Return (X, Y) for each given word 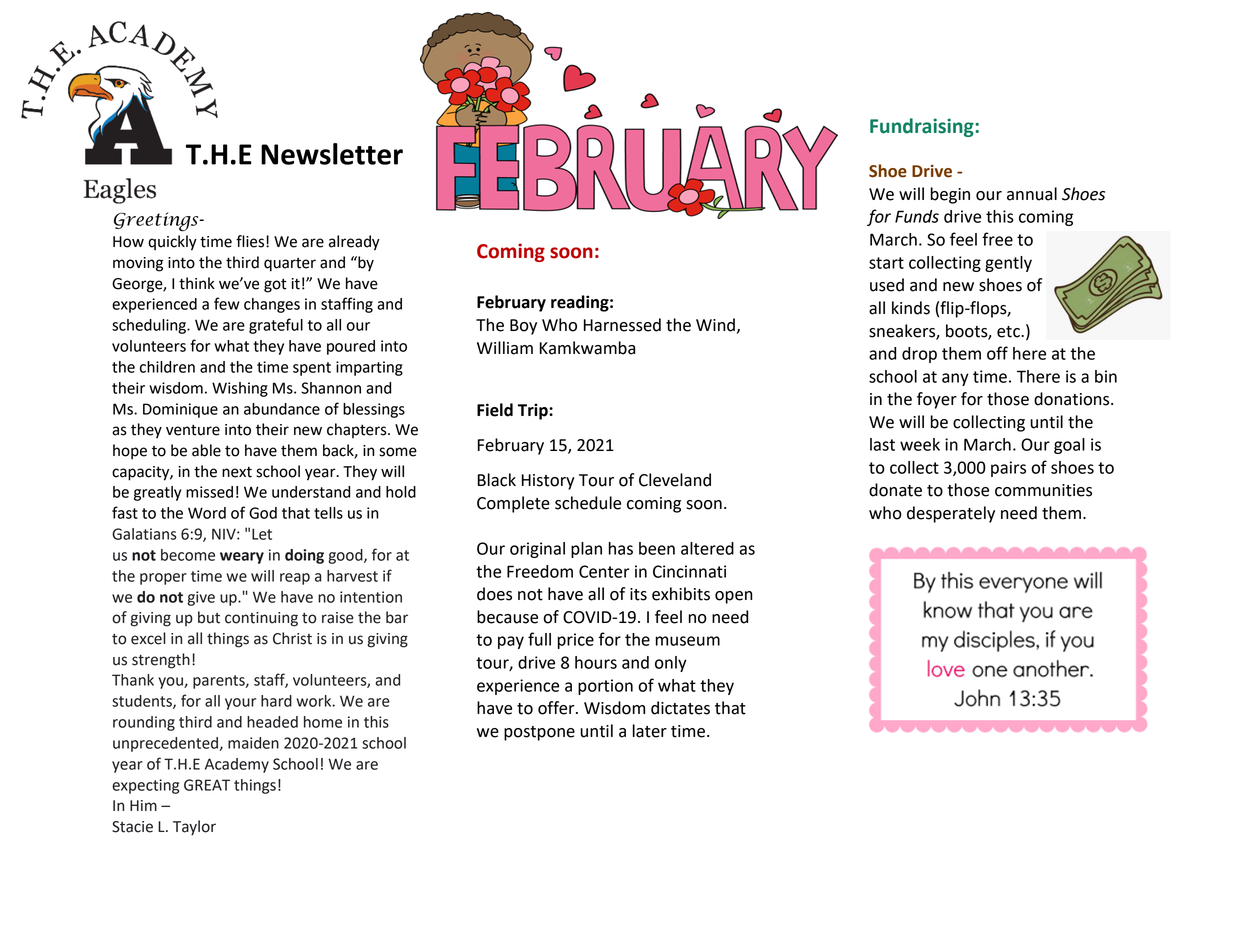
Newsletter (332, 154)
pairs (1008, 469)
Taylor (194, 828)
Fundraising (923, 127)
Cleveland (675, 480)
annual (1032, 194)
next (237, 472)
